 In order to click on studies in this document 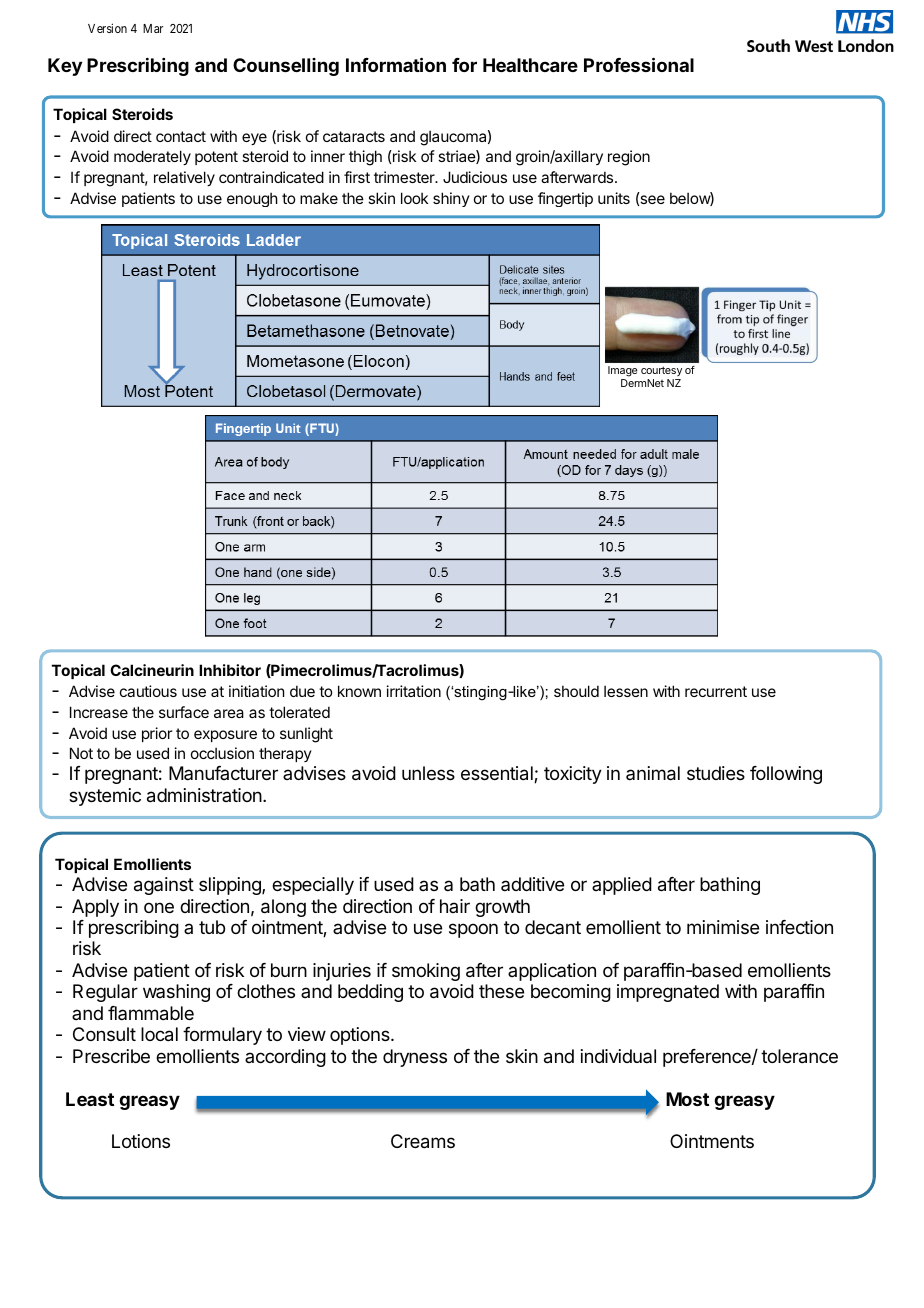, I will do `click(716, 773)`.
